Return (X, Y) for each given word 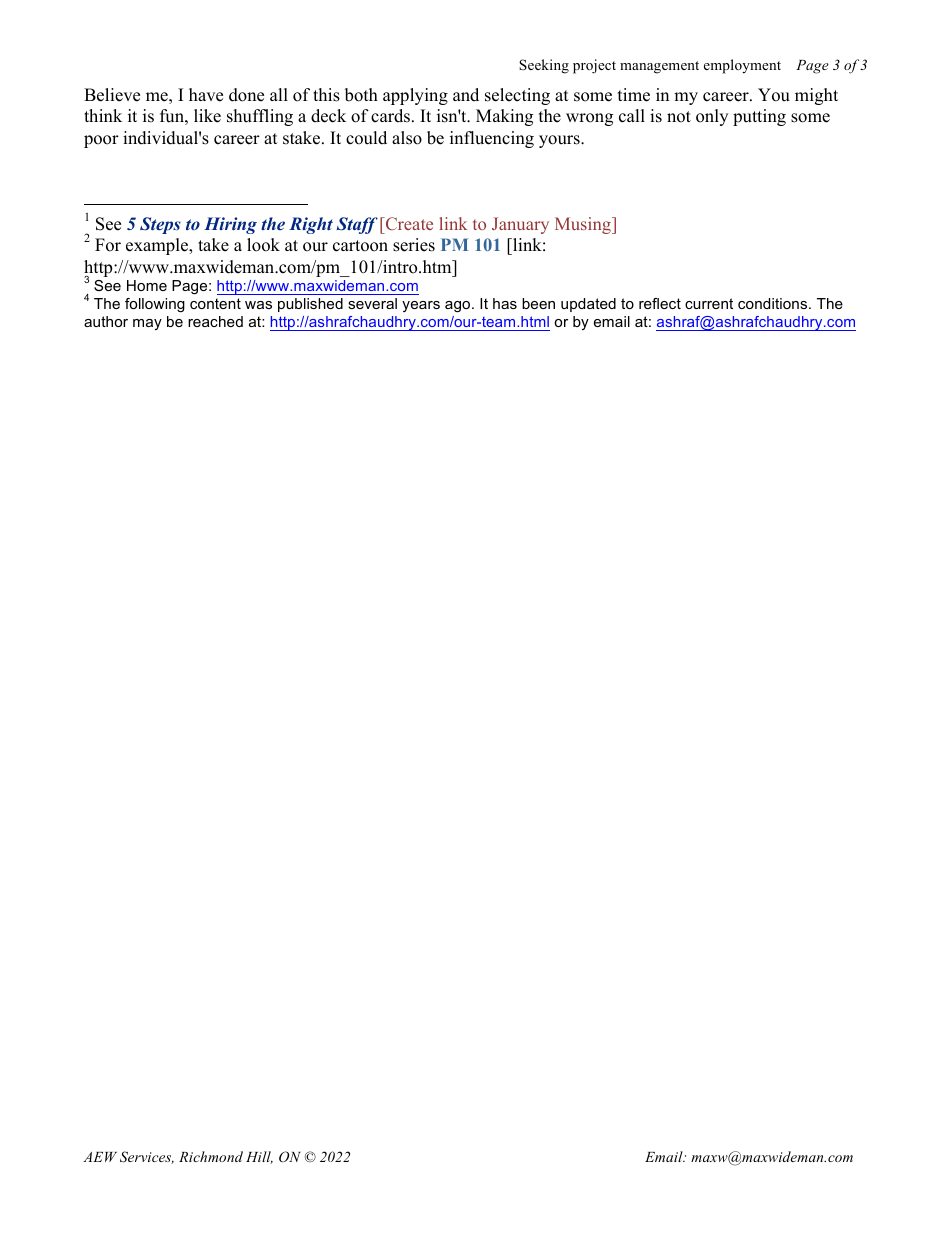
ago (459, 307)
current (709, 303)
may (147, 324)
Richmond (211, 1156)
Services (147, 1157)
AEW (100, 1157)
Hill (259, 1157)
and (466, 95)
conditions (774, 303)
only (712, 117)
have (206, 95)
